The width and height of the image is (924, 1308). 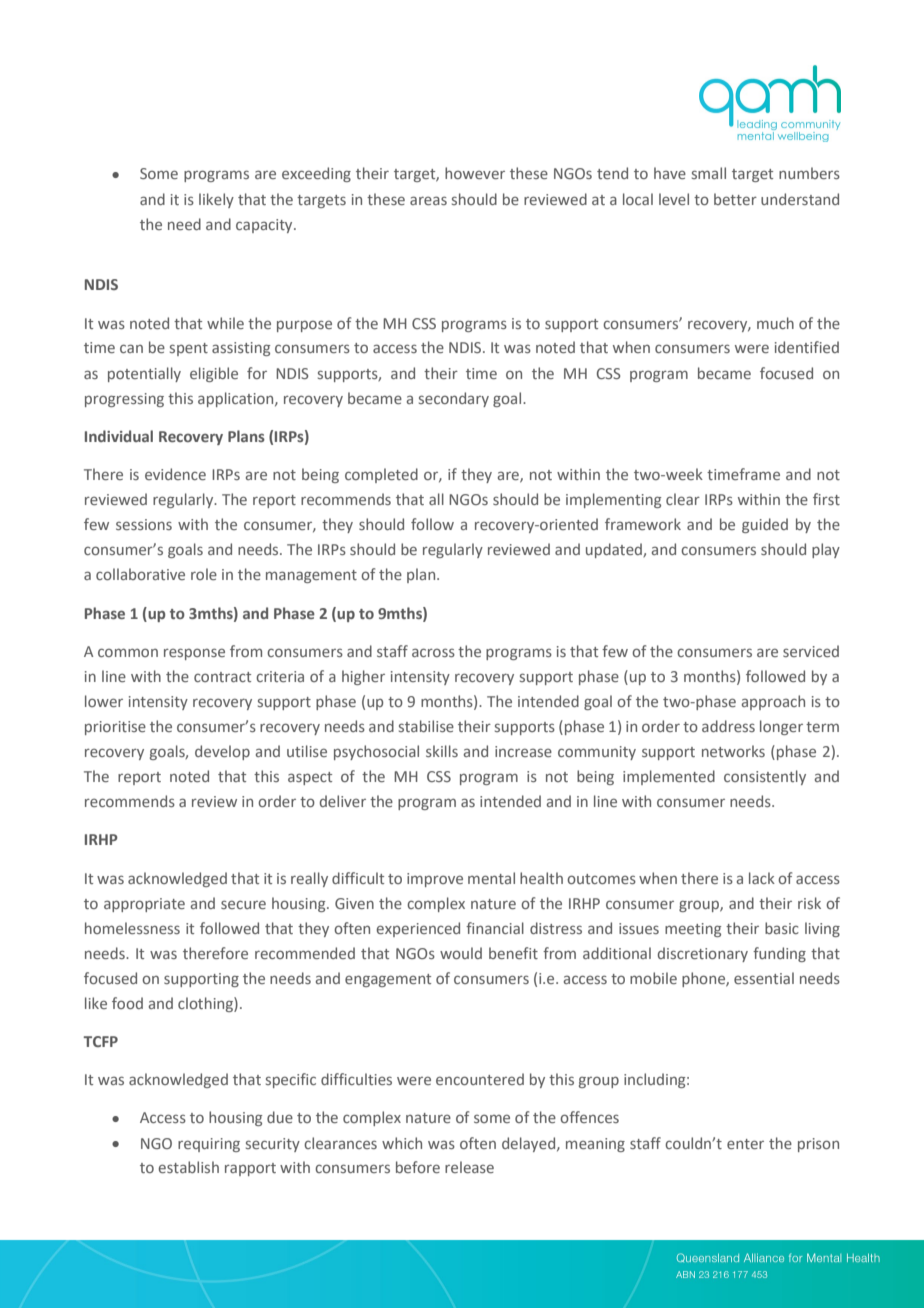 What do you see at coordinates (433, 652) in the image?
I see `across` at bounding box center [433, 652].
